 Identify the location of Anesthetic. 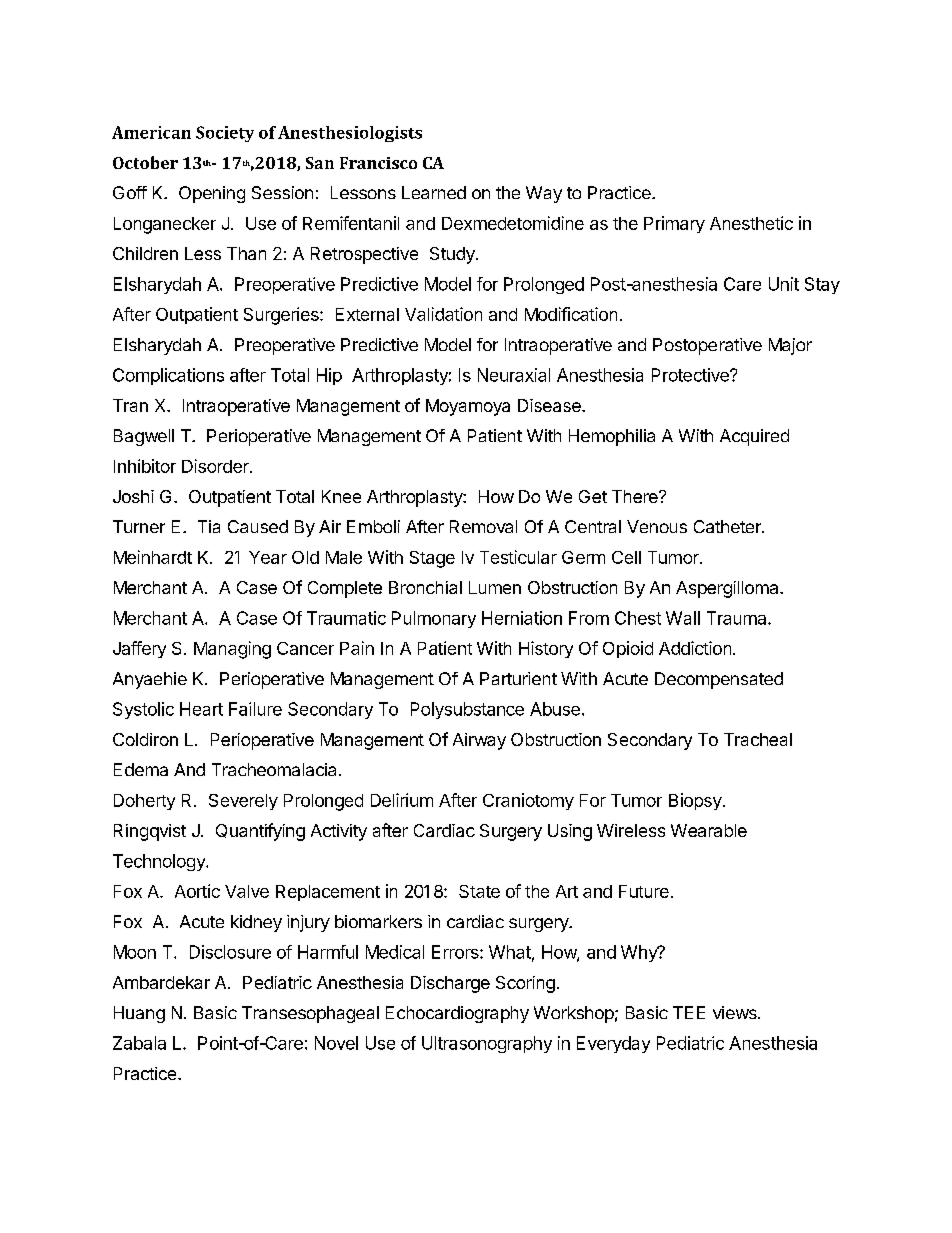
(751, 223).
